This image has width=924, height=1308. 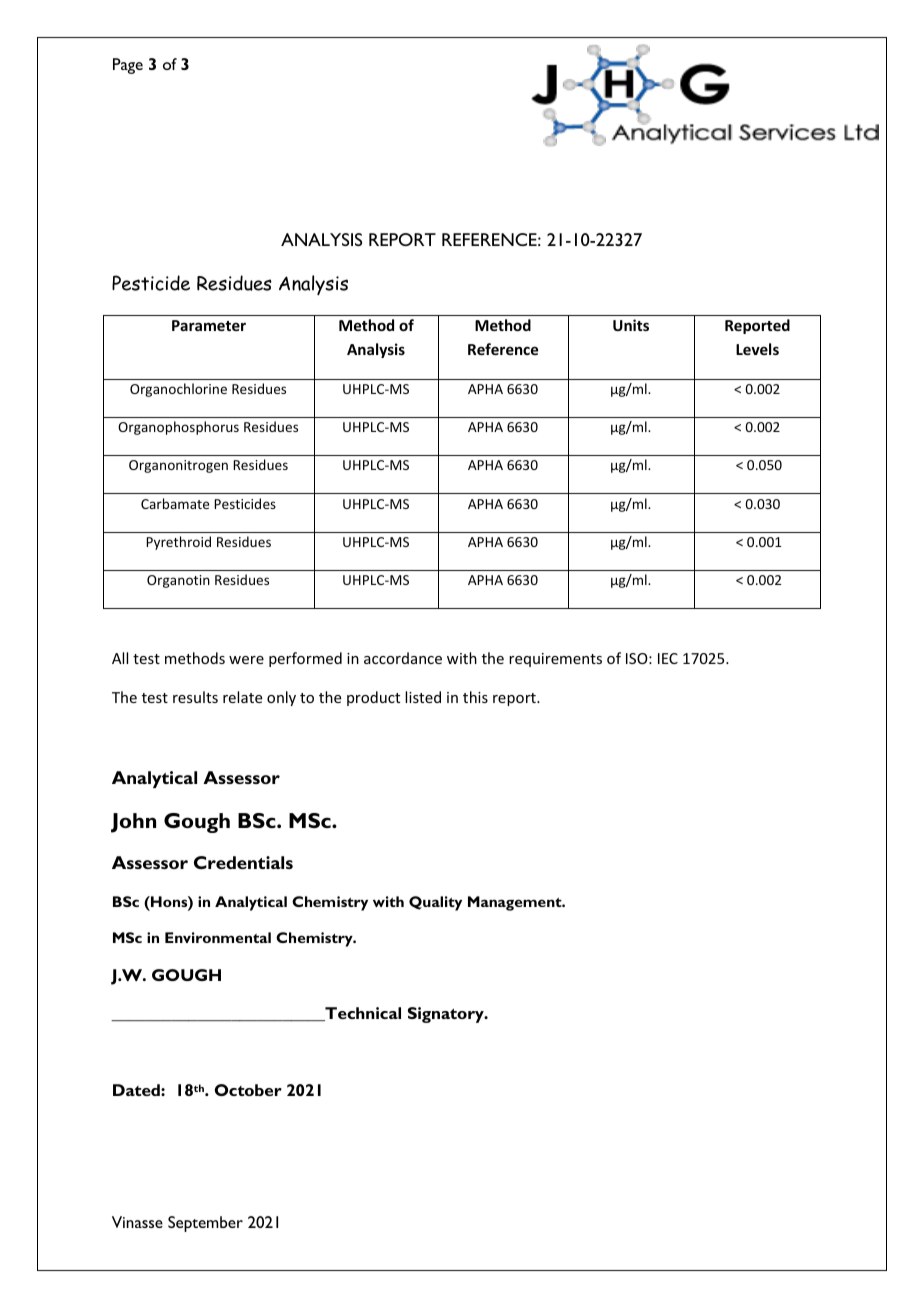 What do you see at coordinates (447, 1015) in the image?
I see `Signatory` at bounding box center [447, 1015].
